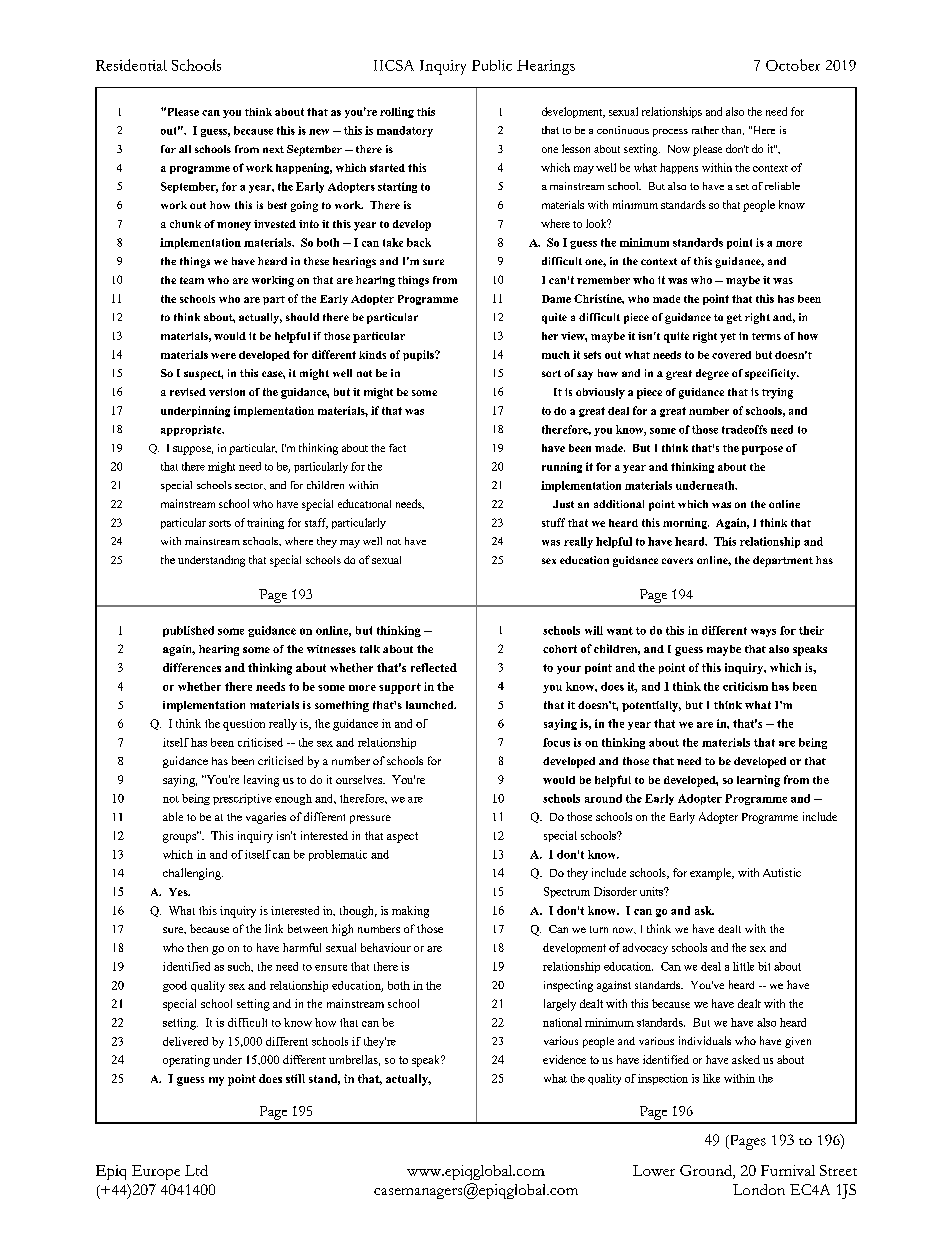 This screenshot has height=1233, width=952. I want to click on Ltd, so click(196, 1170).
